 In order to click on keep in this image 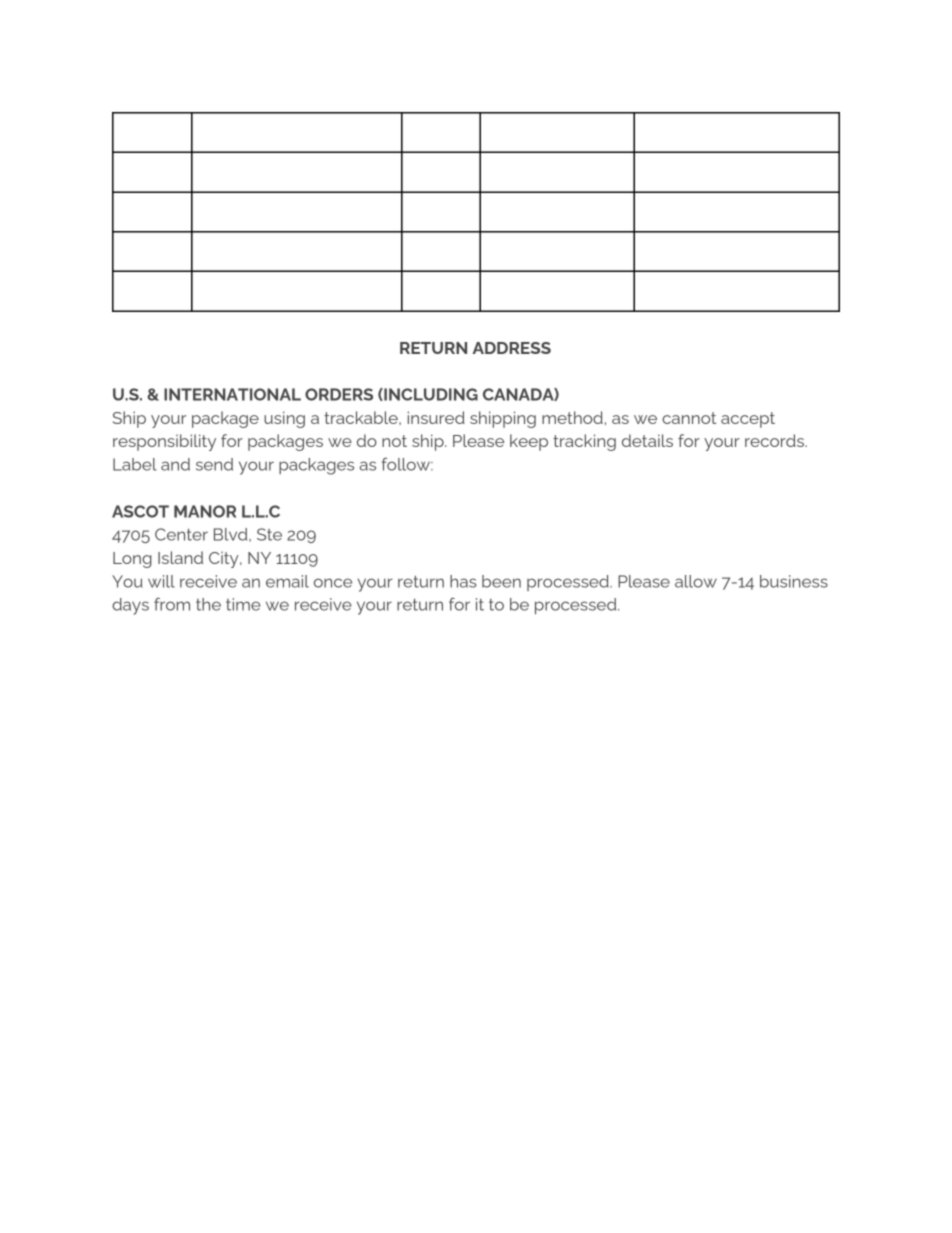, I will do `click(529, 442)`.
